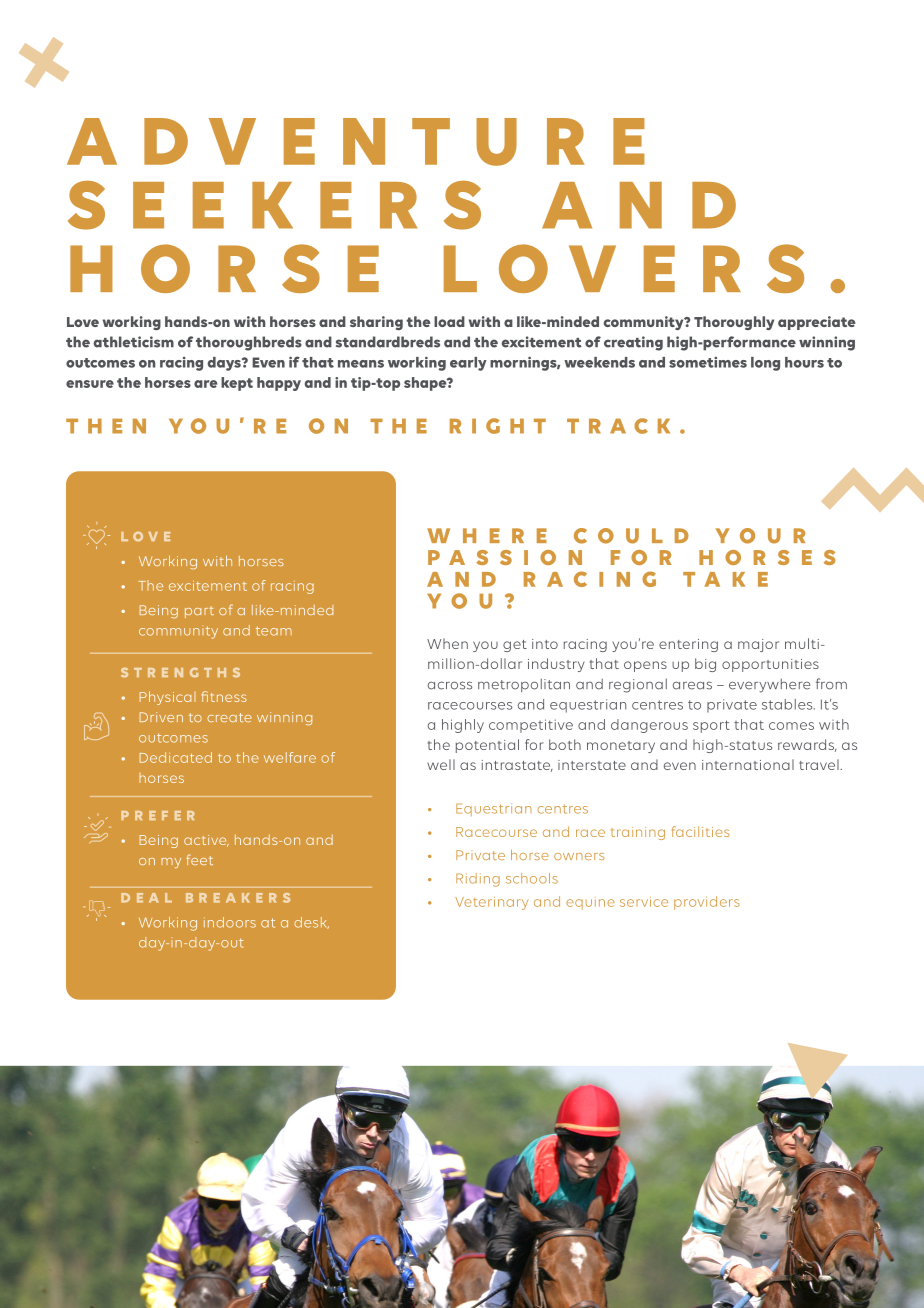 The width and height of the screenshot is (924, 1308). What do you see at coordinates (199, 612) in the screenshot?
I see `part` at bounding box center [199, 612].
